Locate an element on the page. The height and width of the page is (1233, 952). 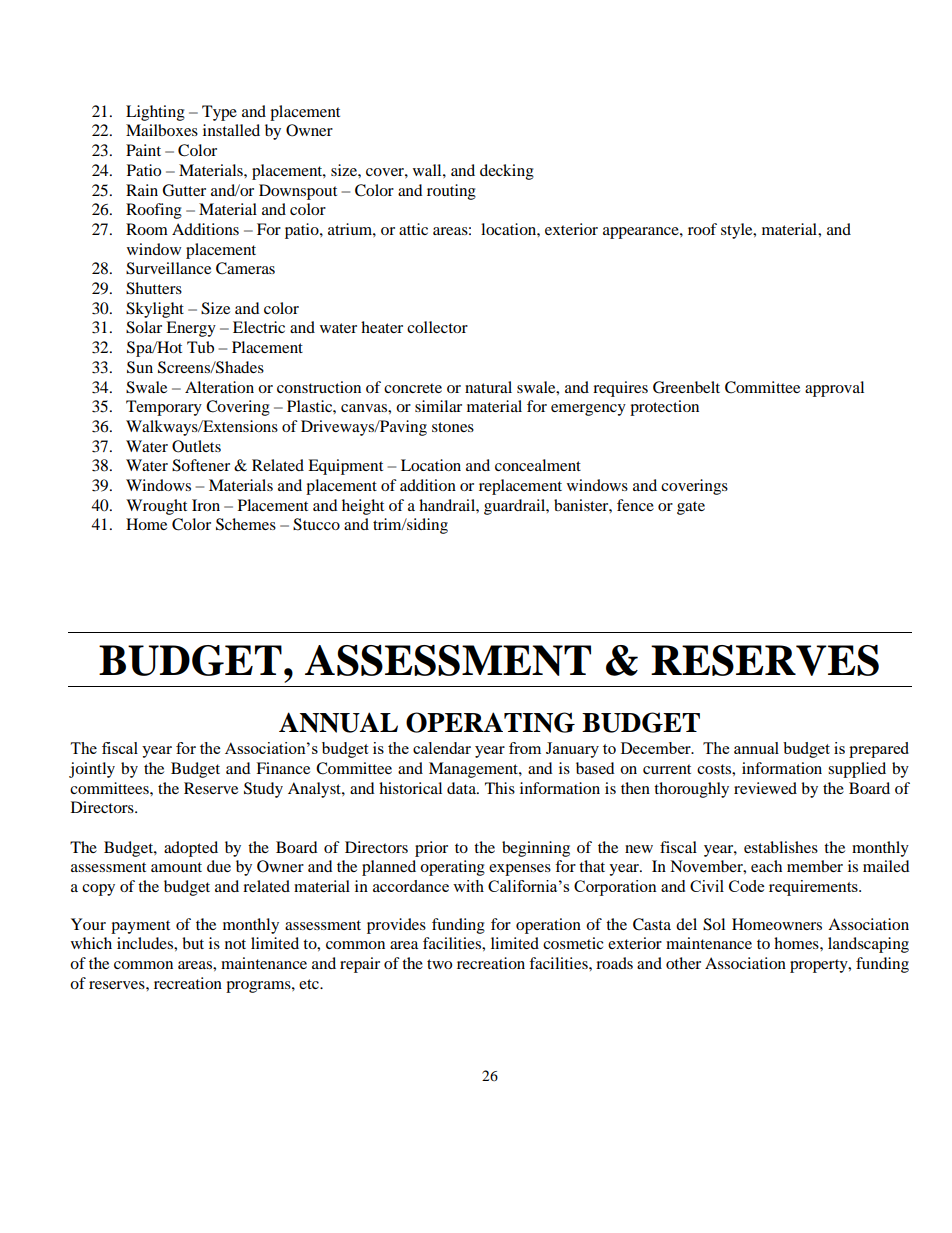
height is located at coordinates (363, 507).
